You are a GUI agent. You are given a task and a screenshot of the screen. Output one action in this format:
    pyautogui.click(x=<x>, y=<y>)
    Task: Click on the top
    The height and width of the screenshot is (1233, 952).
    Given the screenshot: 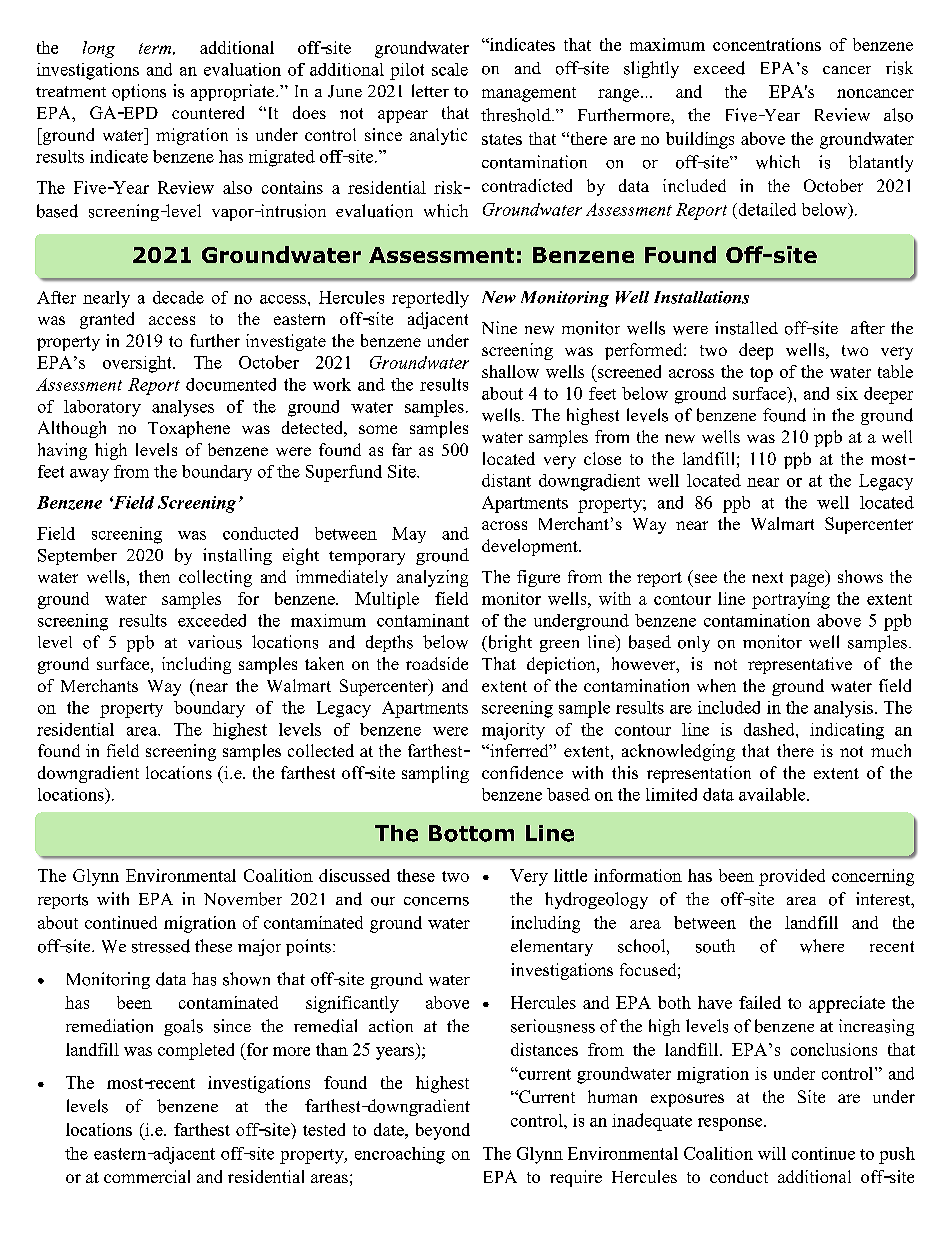 What is the action you would take?
    pyautogui.click(x=761, y=374)
